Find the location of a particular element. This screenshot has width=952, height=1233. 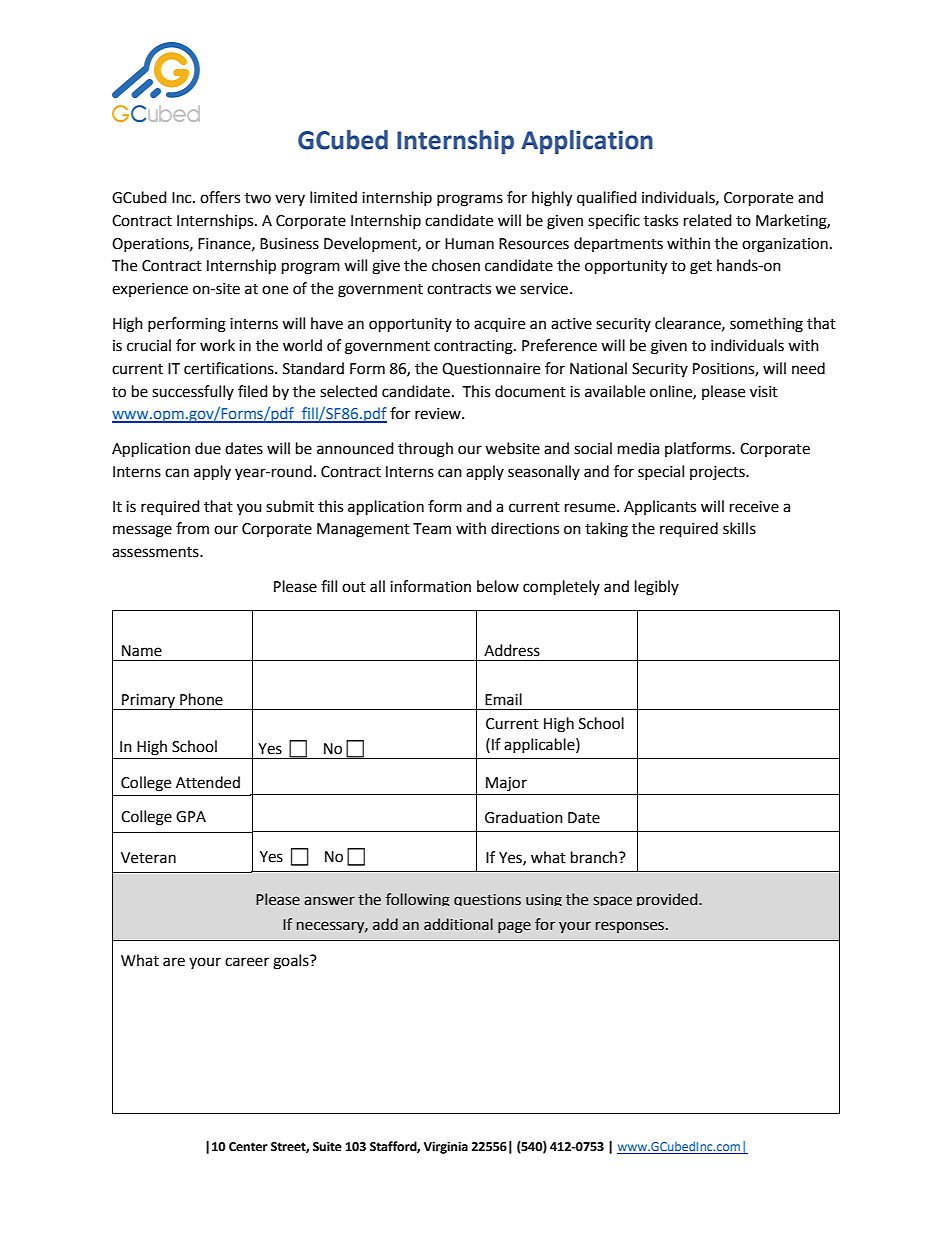

skills is located at coordinates (739, 528).
